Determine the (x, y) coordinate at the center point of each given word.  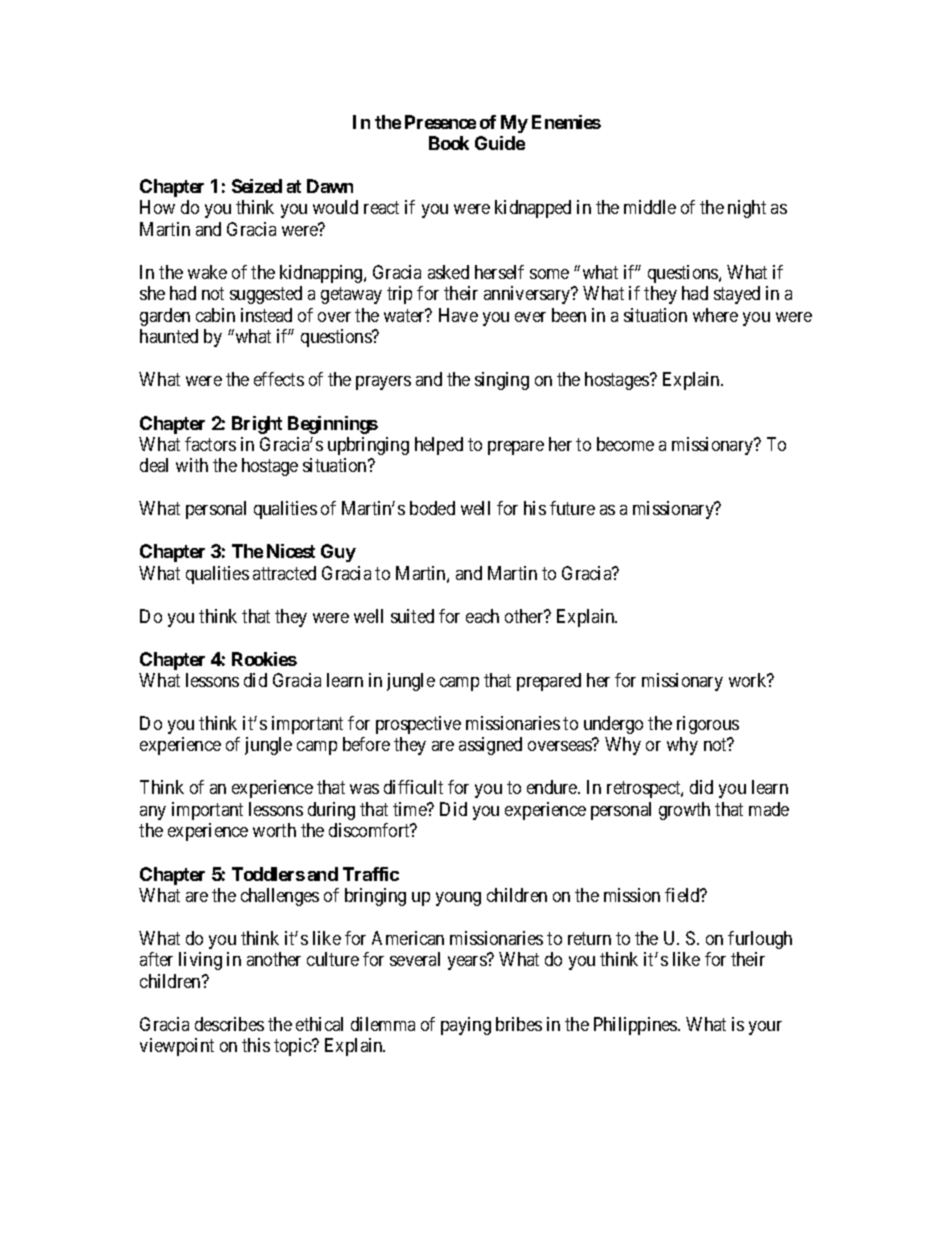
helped (439, 446)
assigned (490, 746)
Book (449, 143)
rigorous (708, 725)
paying (466, 1026)
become (625, 444)
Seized (257, 186)
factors (210, 444)
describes (229, 1024)
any (153, 813)
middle (650, 207)
